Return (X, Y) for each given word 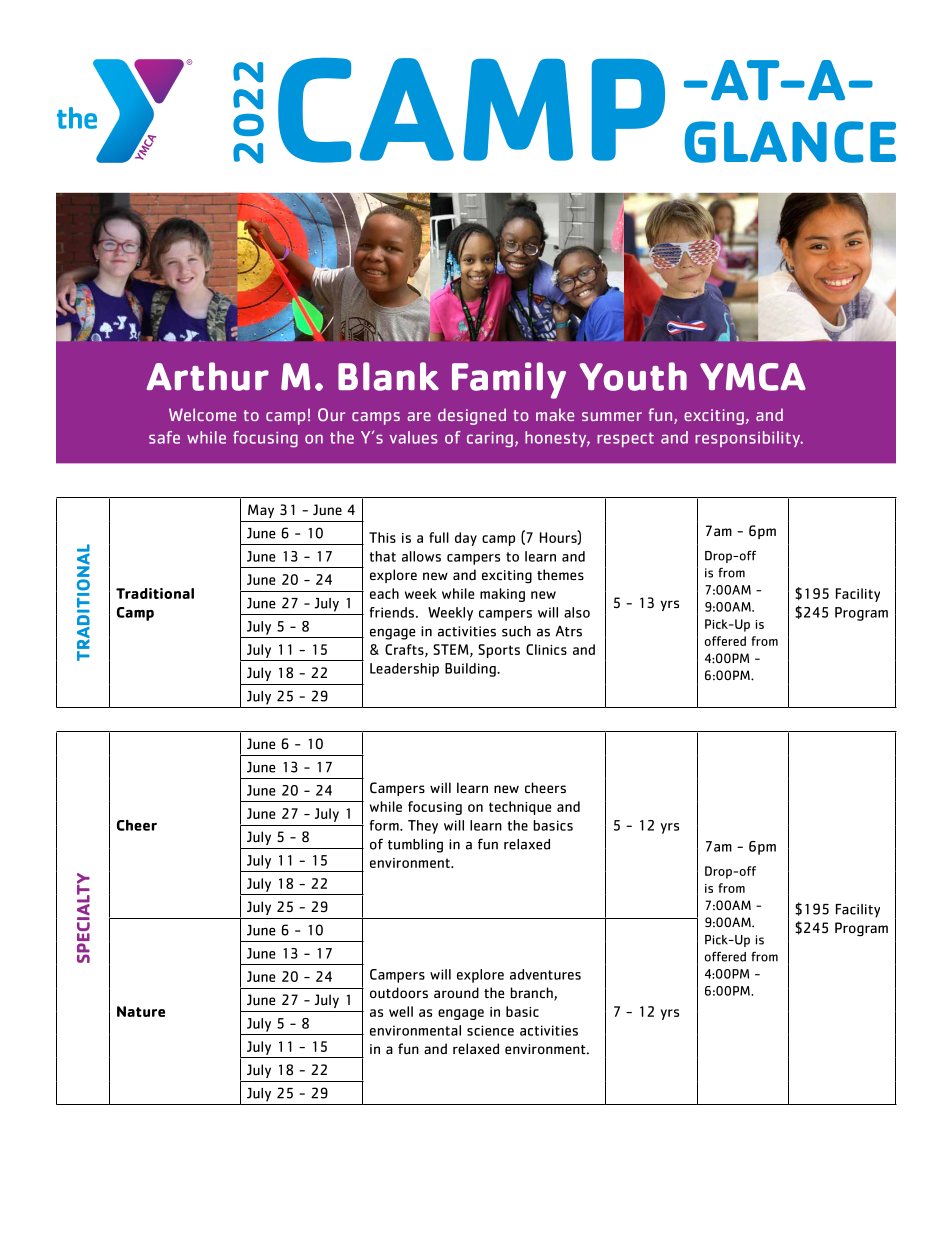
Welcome (202, 414)
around (456, 993)
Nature (141, 1011)
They (423, 827)
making (502, 595)
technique (520, 808)
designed (472, 416)
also (577, 612)
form (385, 825)
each (384, 593)
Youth (633, 376)
